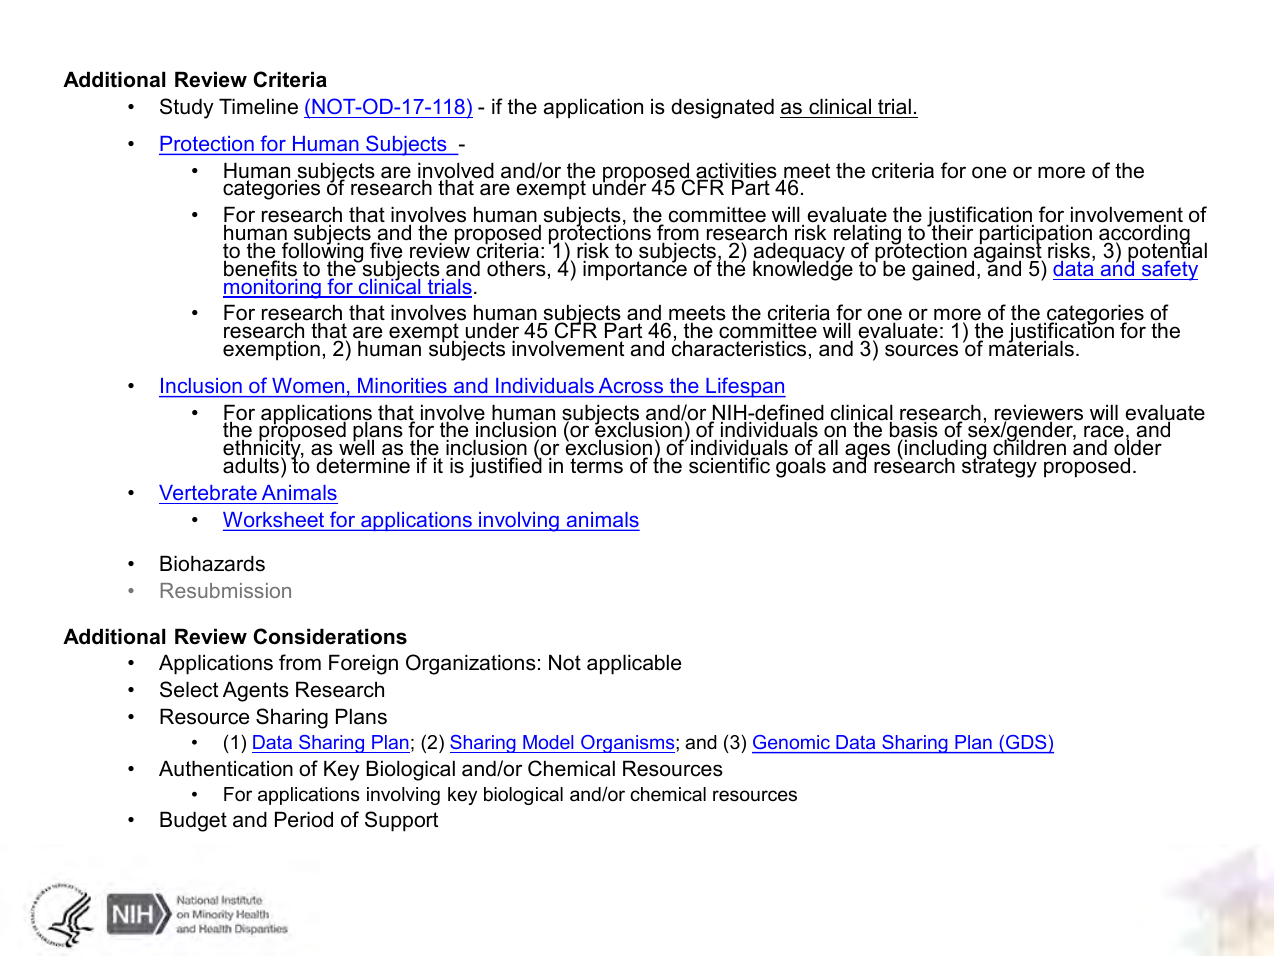 This page has width=1274, height=956. Describe the element at coordinates (722, 108) in the page. I see `designated` at that location.
